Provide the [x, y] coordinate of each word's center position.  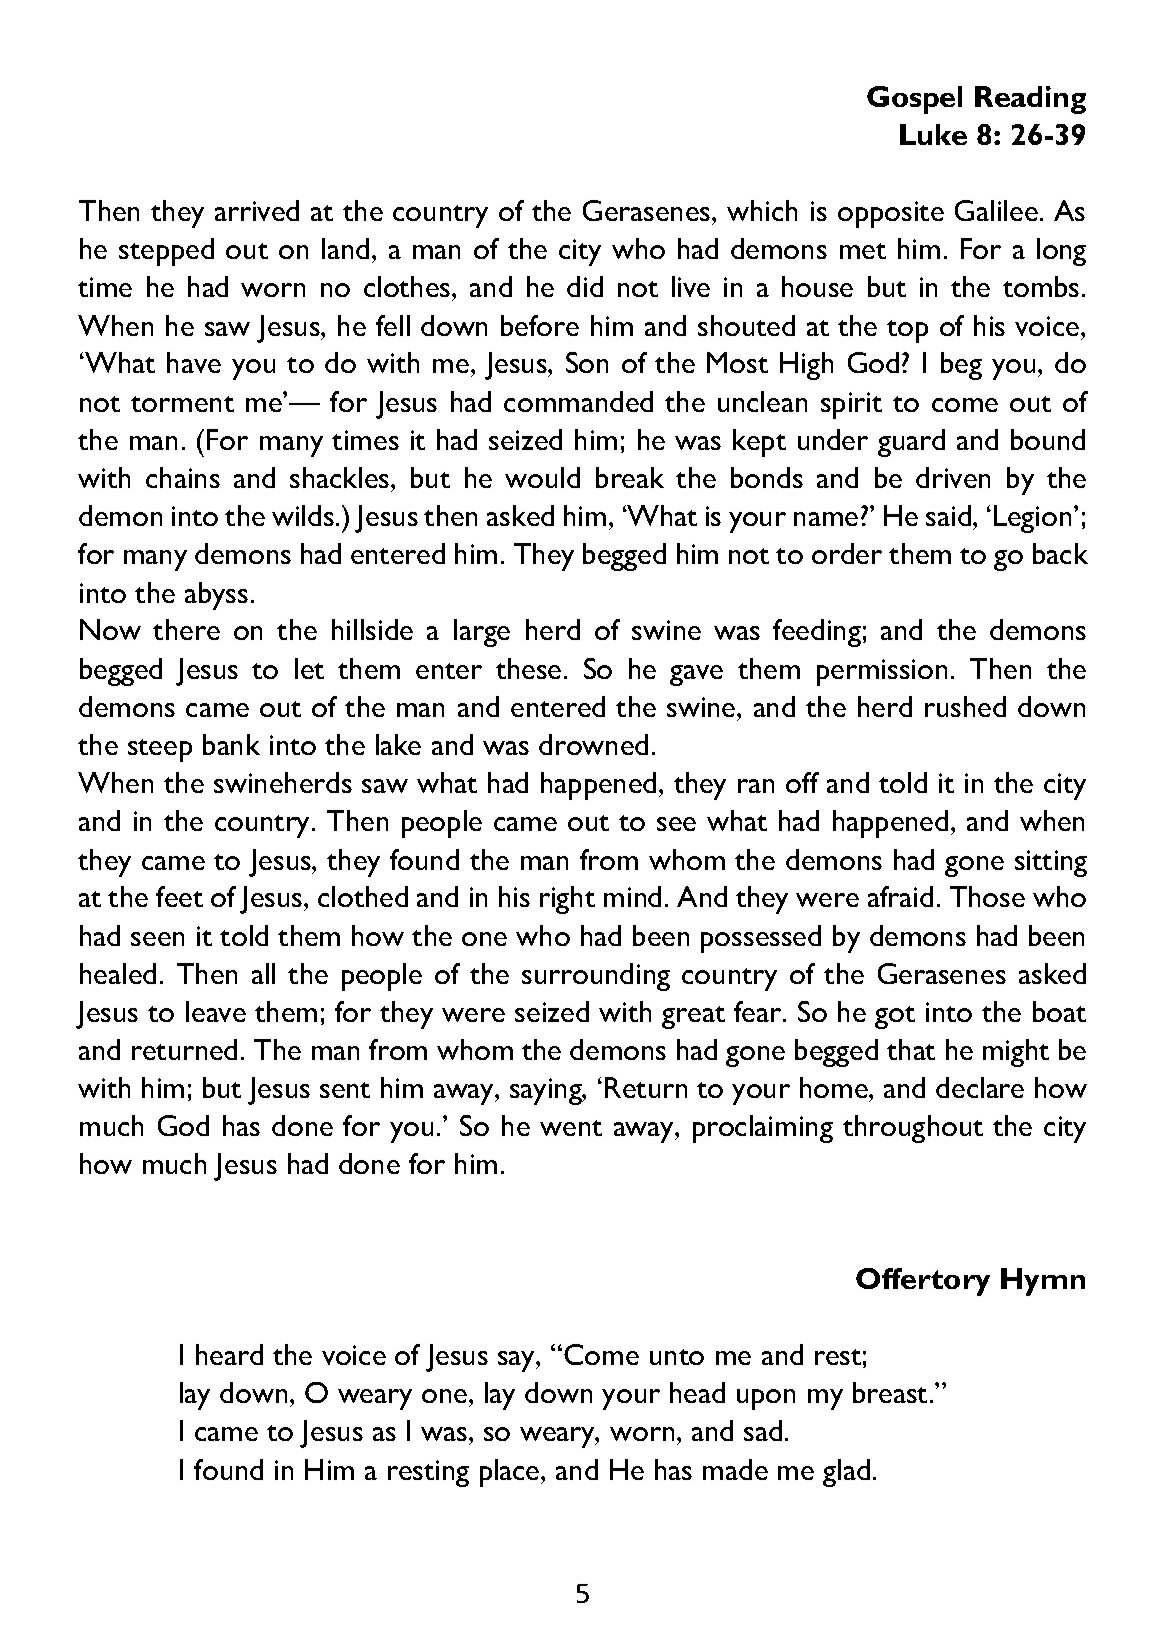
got [895, 1017]
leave [216, 1011]
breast [890, 1392]
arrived [257, 210]
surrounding [596, 977]
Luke [933, 134]
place [511, 1473]
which [762, 210]
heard [229, 1354]
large [482, 633]
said [948, 515]
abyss [216, 596]
